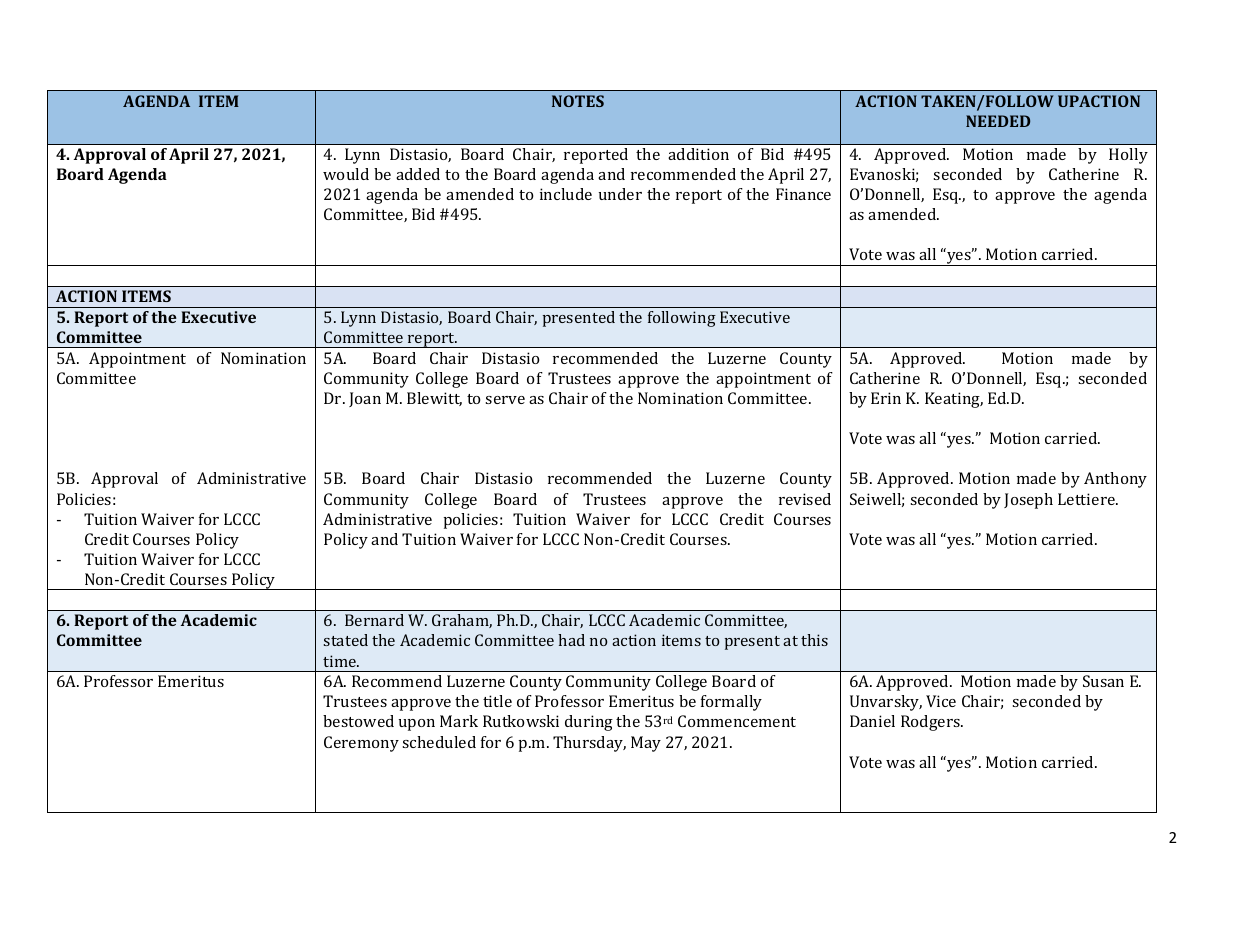  What do you see at coordinates (417, 725) in the screenshot?
I see `upon` at bounding box center [417, 725].
